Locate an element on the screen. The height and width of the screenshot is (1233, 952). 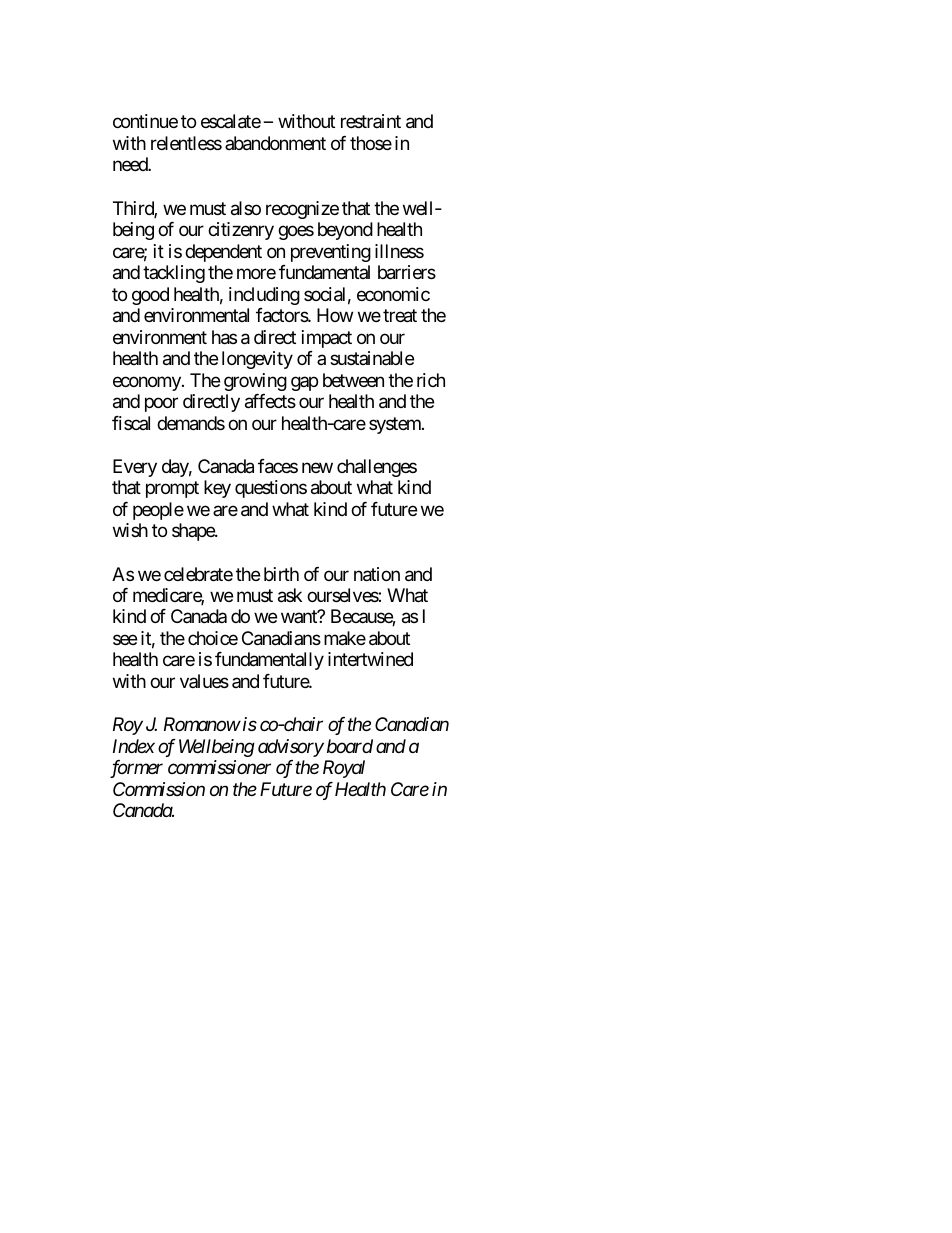
restraint is located at coordinates (371, 121).
